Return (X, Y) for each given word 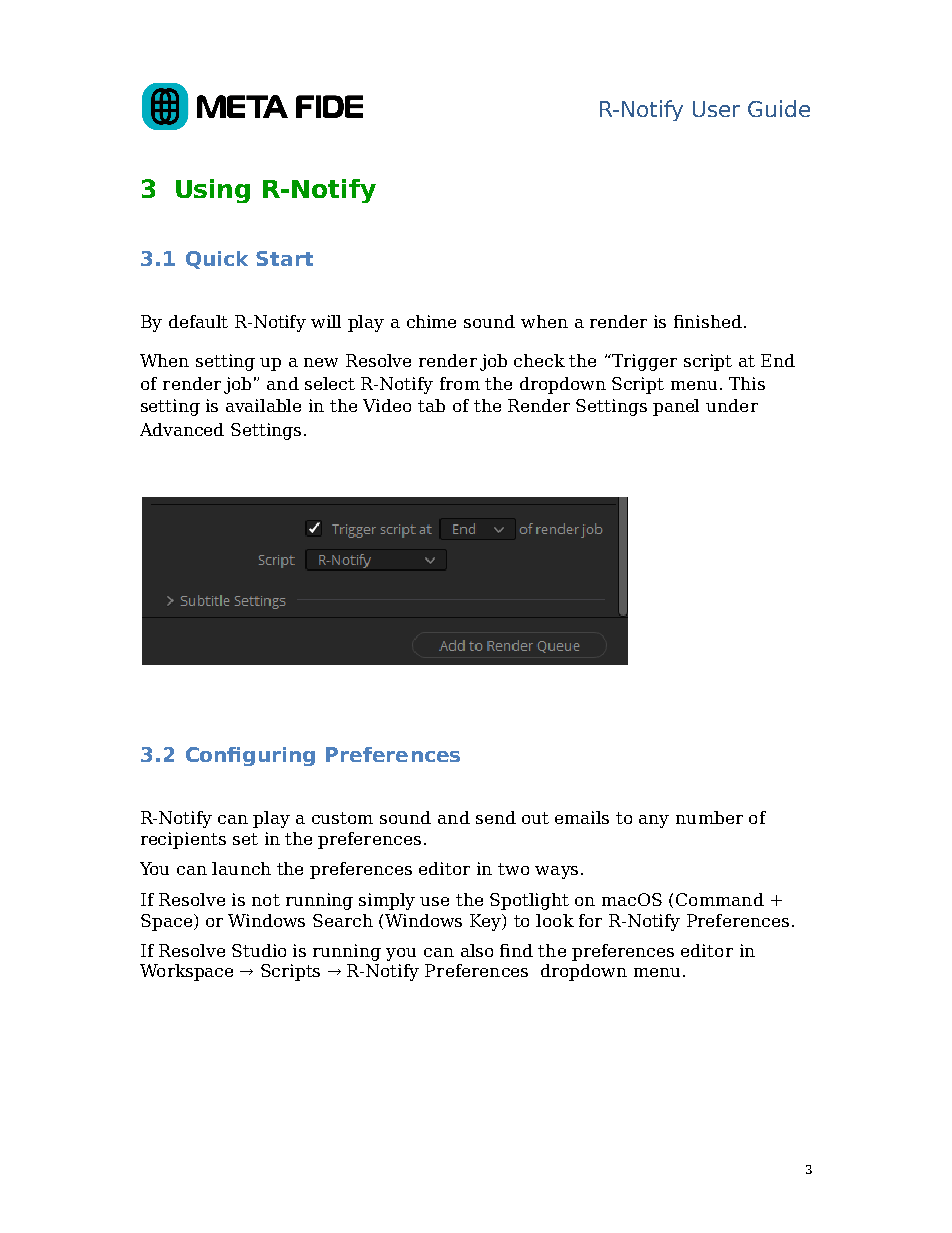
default (198, 321)
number (709, 817)
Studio (259, 950)
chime (431, 321)
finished (708, 321)
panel (676, 407)
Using (213, 191)
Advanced (182, 429)
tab (431, 405)
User (716, 109)
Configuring (250, 756)
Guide (779, 108)
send (496, 817)
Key (487, 922)
